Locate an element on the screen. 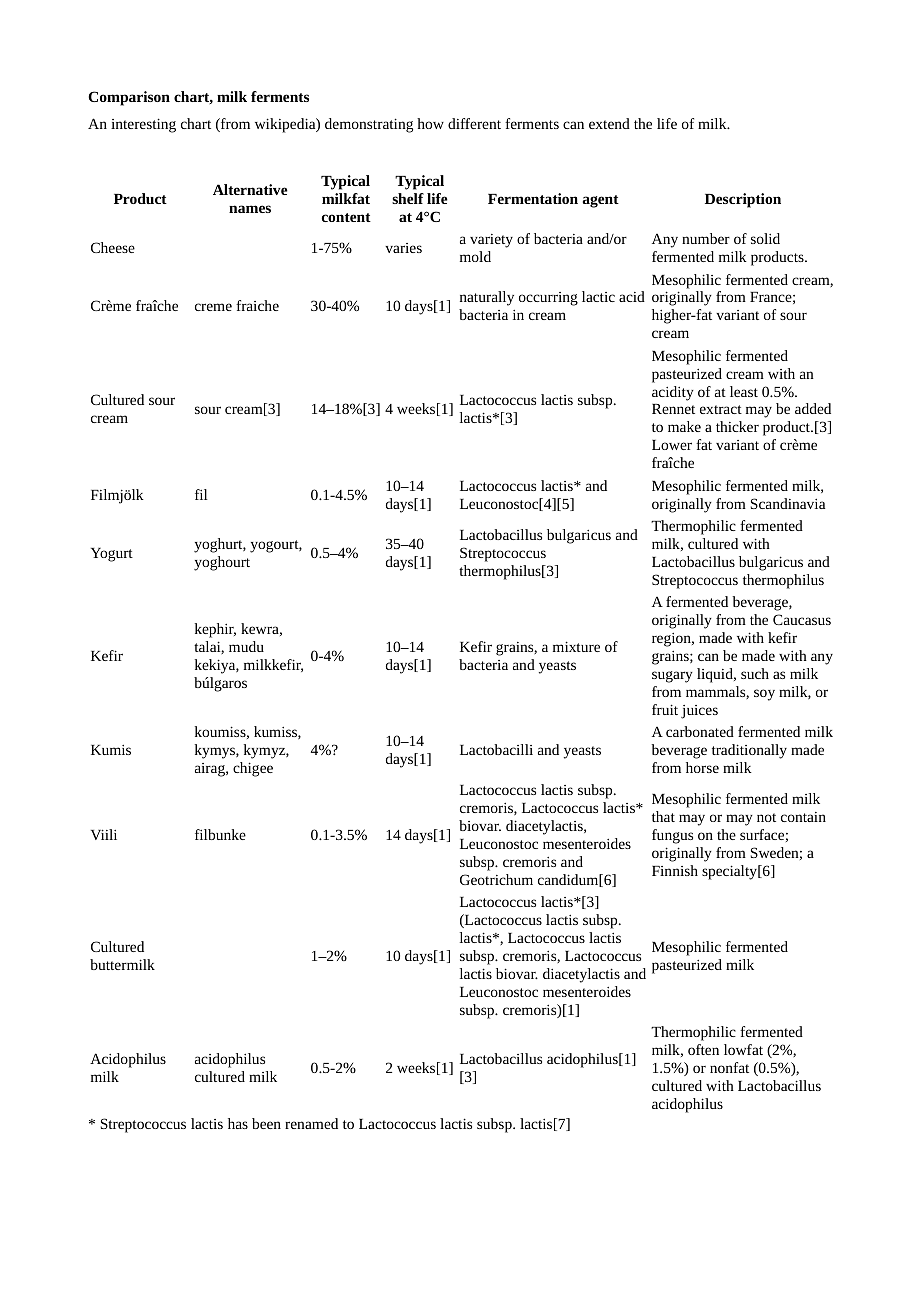  Lactobacilli is located at coordinates (496, 749).
